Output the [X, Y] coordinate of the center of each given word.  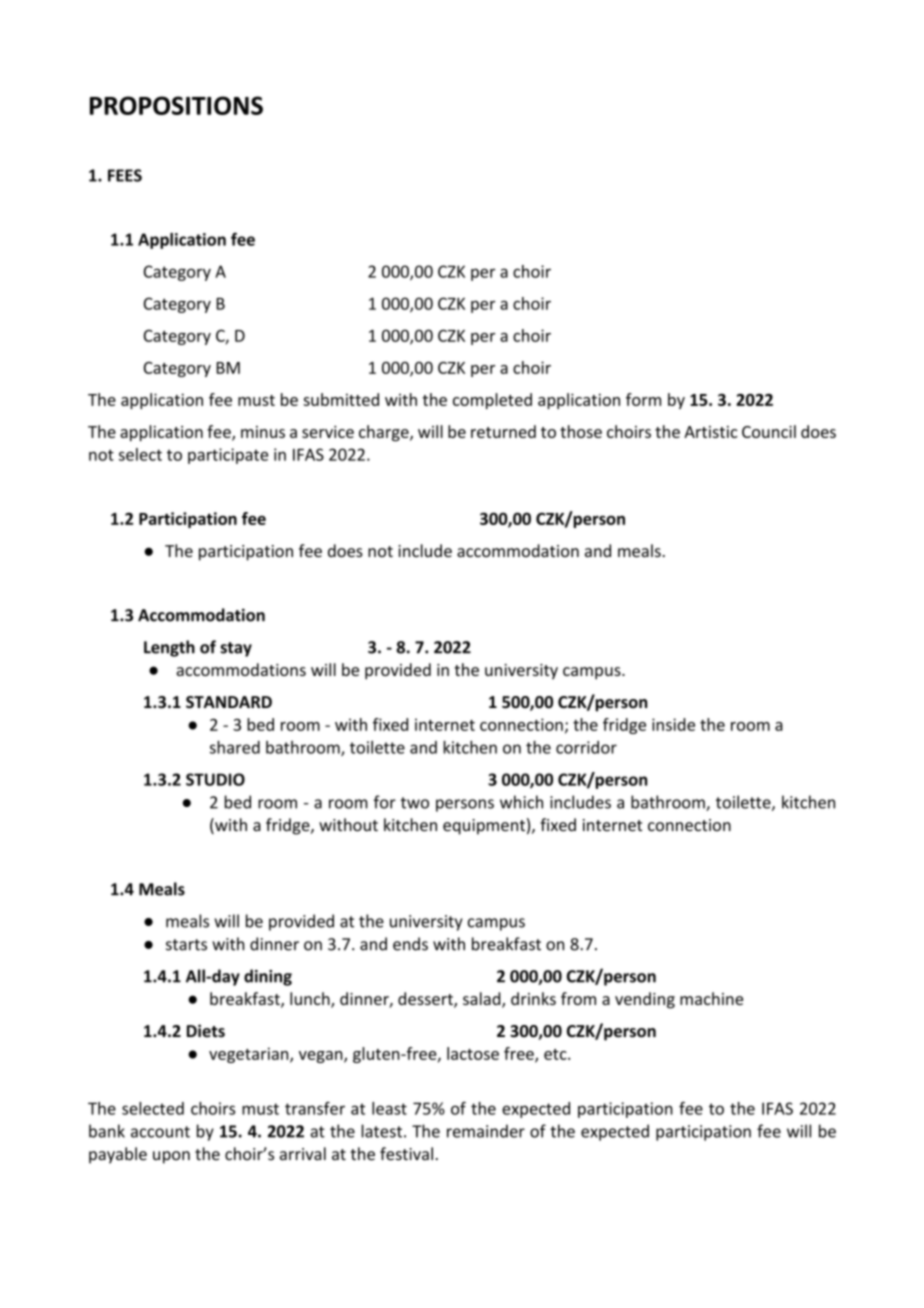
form [643, 399]
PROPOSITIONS [176, 105]
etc [556, 1054]
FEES [125, 175]
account [160, 1132]
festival [406, 1154]
